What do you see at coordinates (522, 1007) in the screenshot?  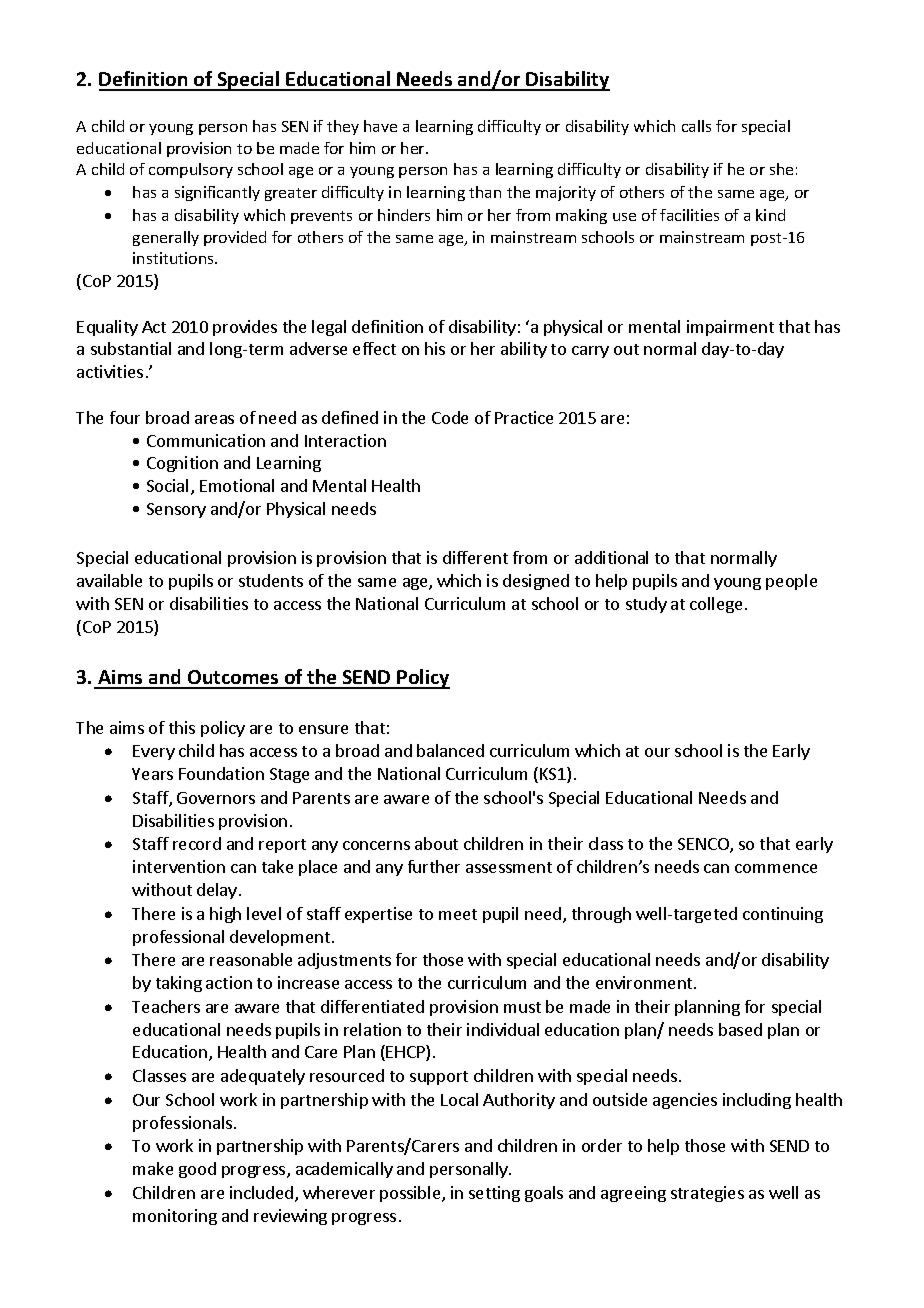 I see `must` at bounding box center [522, 1007].
